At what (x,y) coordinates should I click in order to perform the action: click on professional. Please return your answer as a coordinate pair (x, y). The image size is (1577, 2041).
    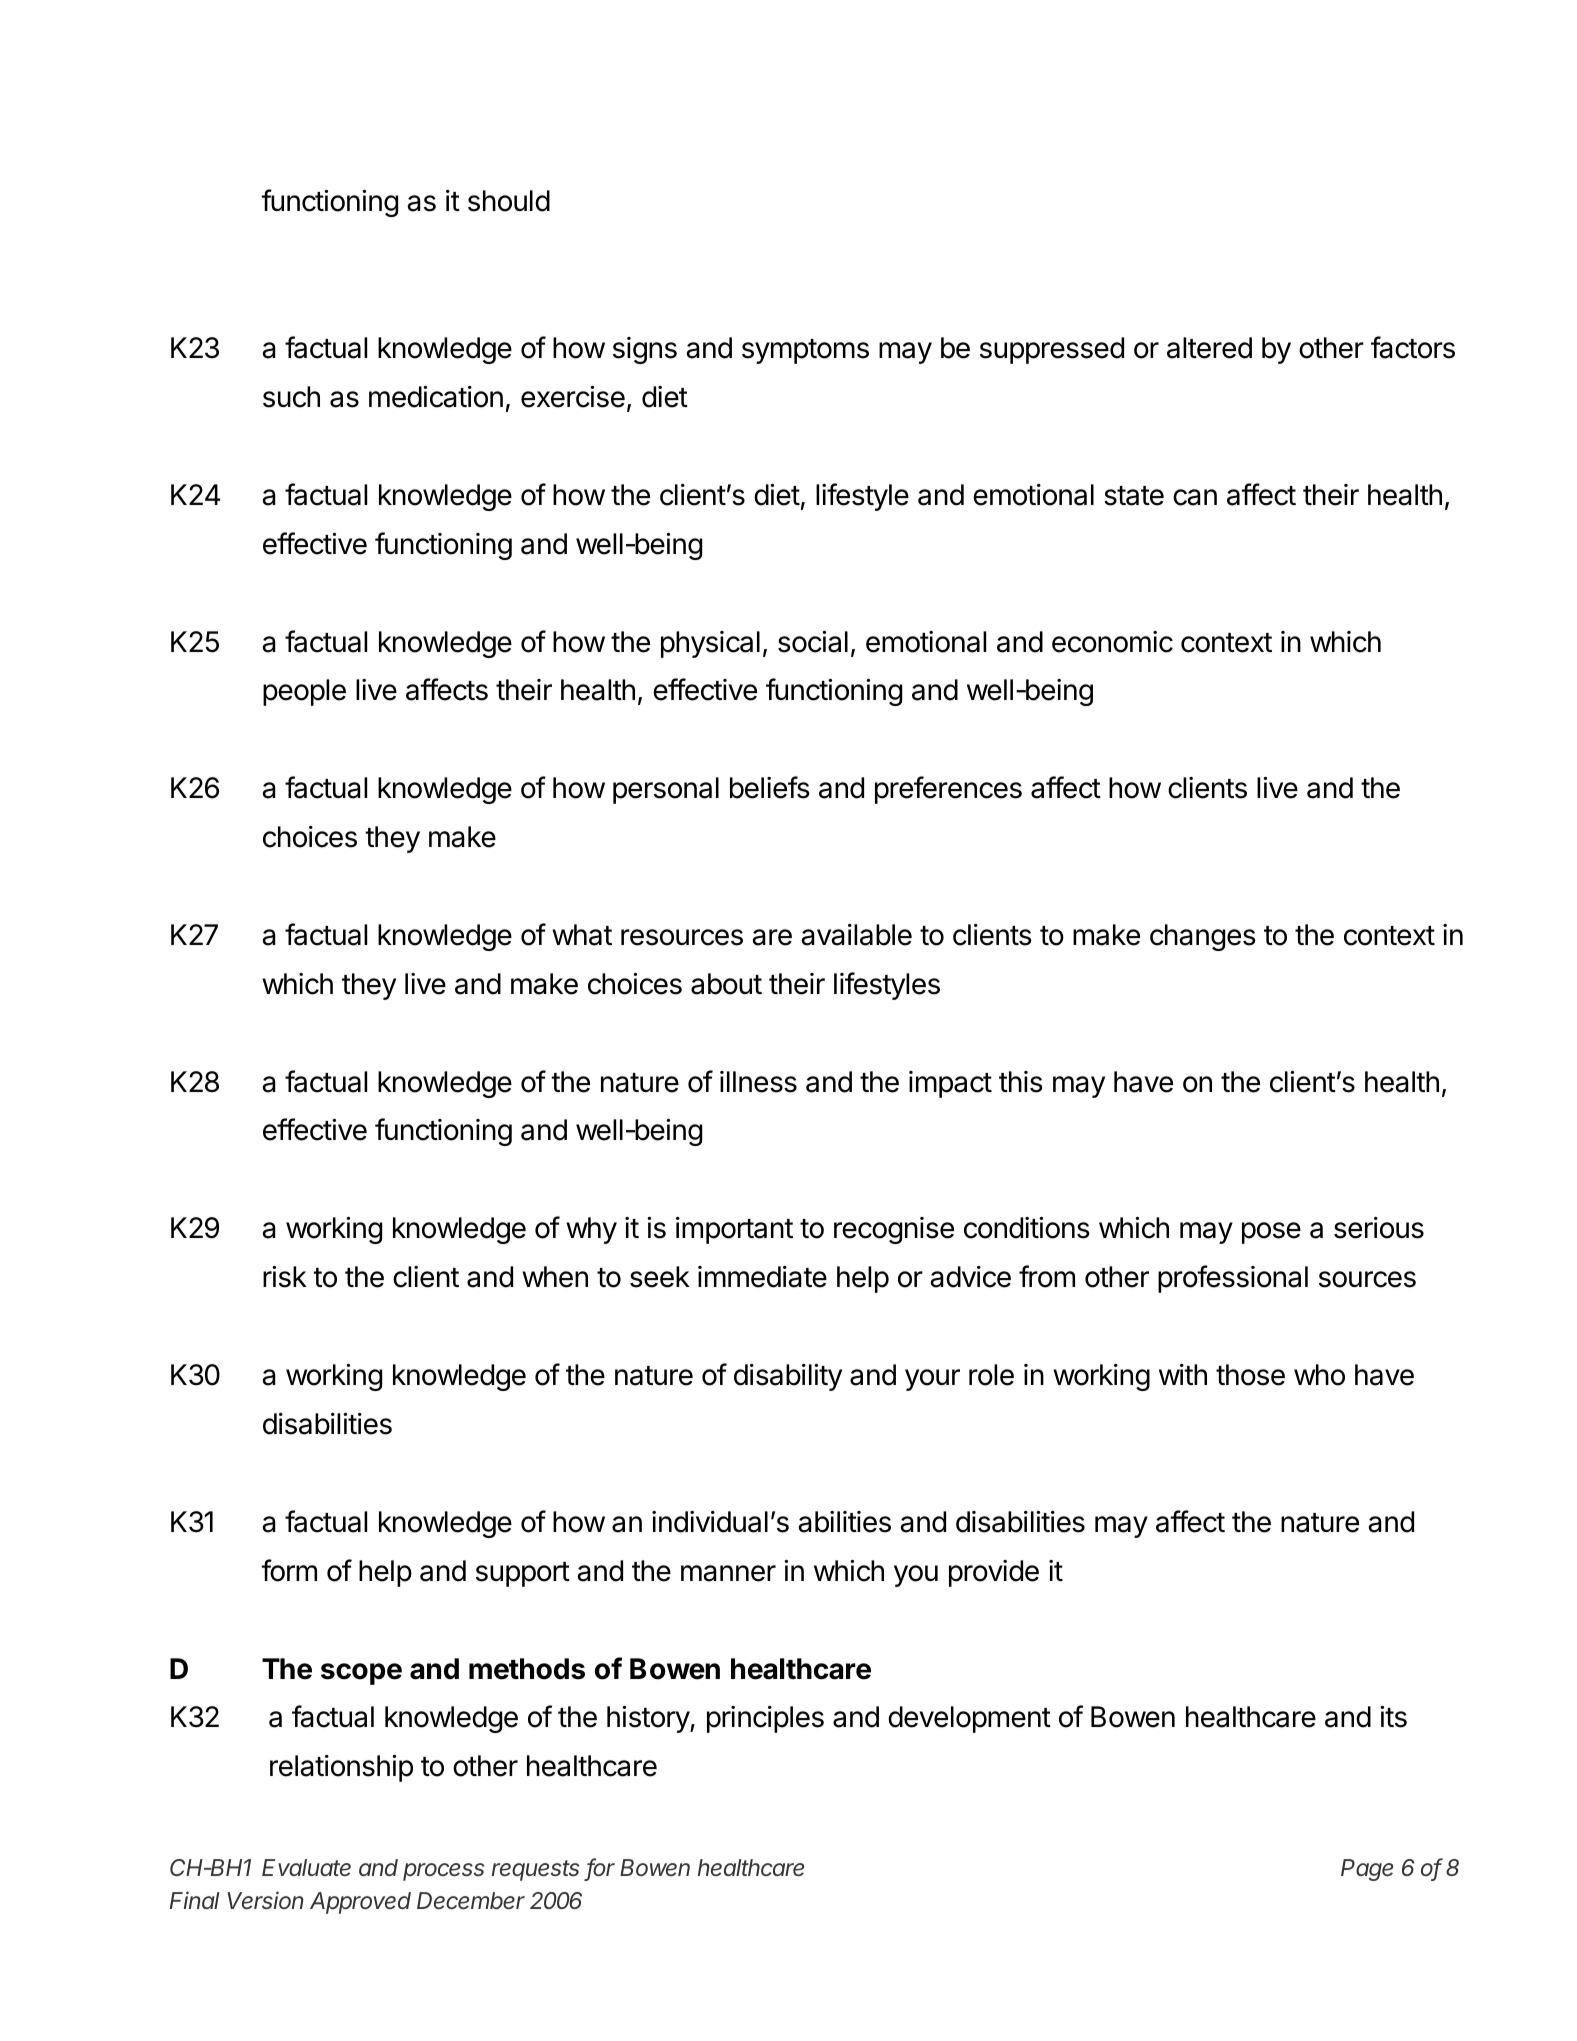
    Looking at the image, I should click on (1233, 1279).
